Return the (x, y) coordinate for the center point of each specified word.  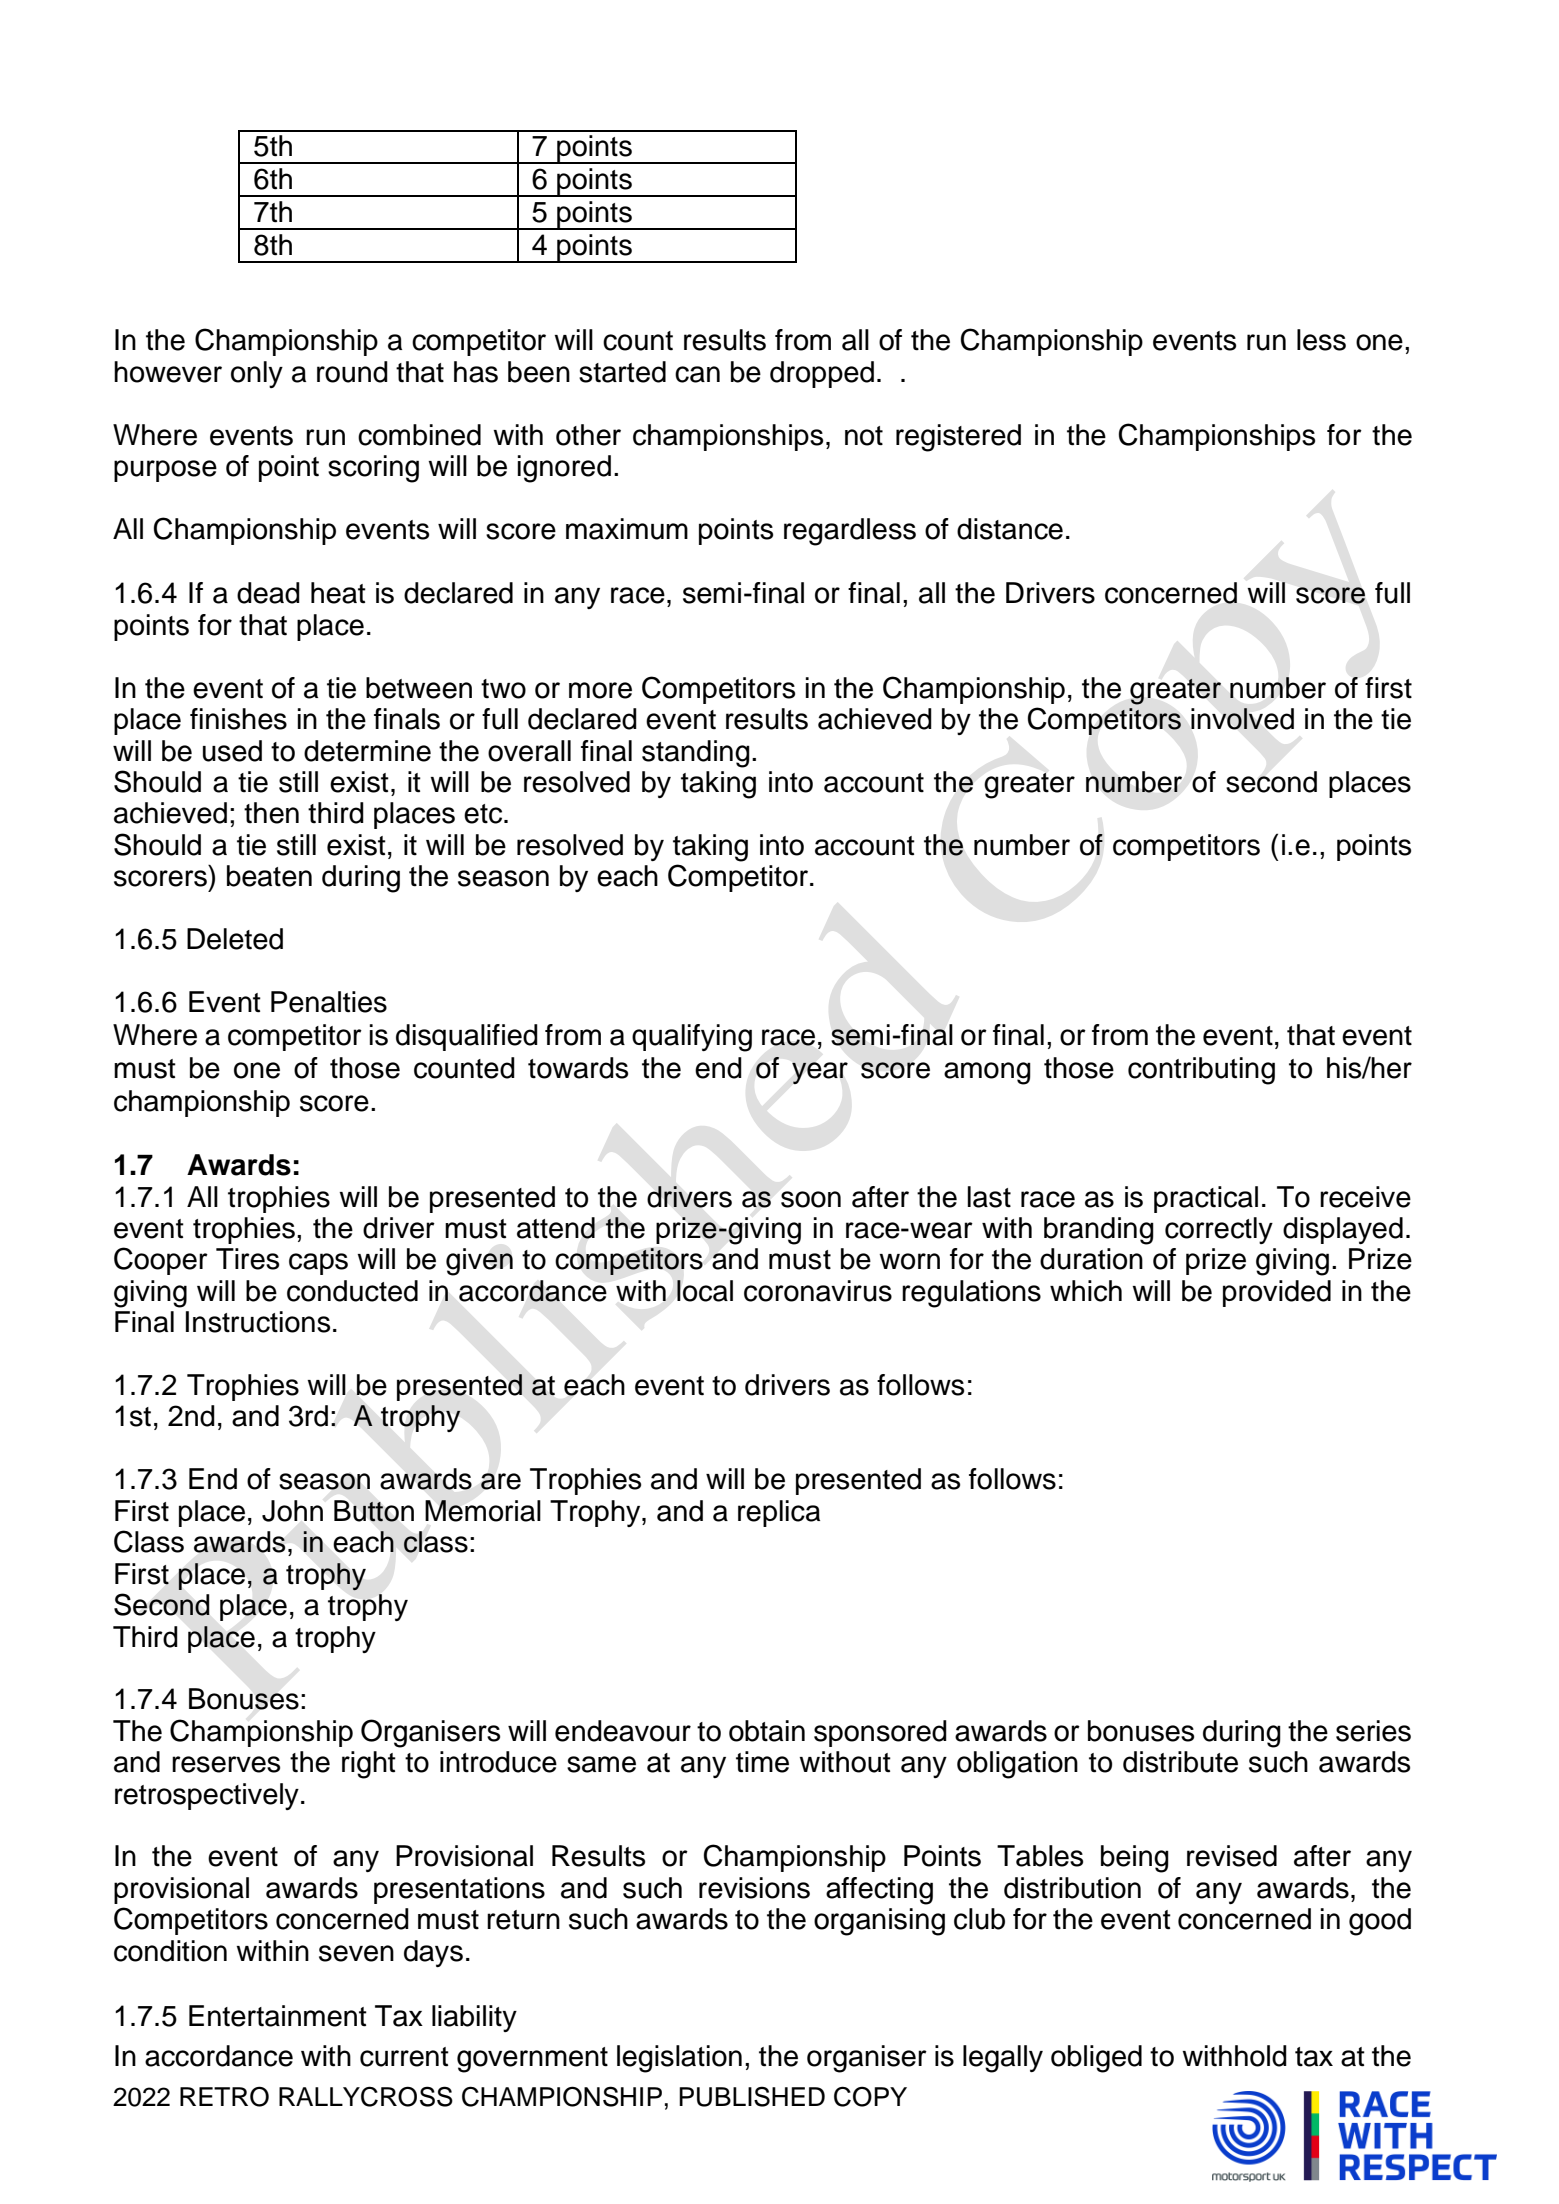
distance (1010, 529)
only (257, 374)
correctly (1219, 1230)
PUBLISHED (752, 2096)
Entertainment (278, 2016)
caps (318, 1264)
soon (811, 1199)
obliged (1096, 2059)
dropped (822, 374)
